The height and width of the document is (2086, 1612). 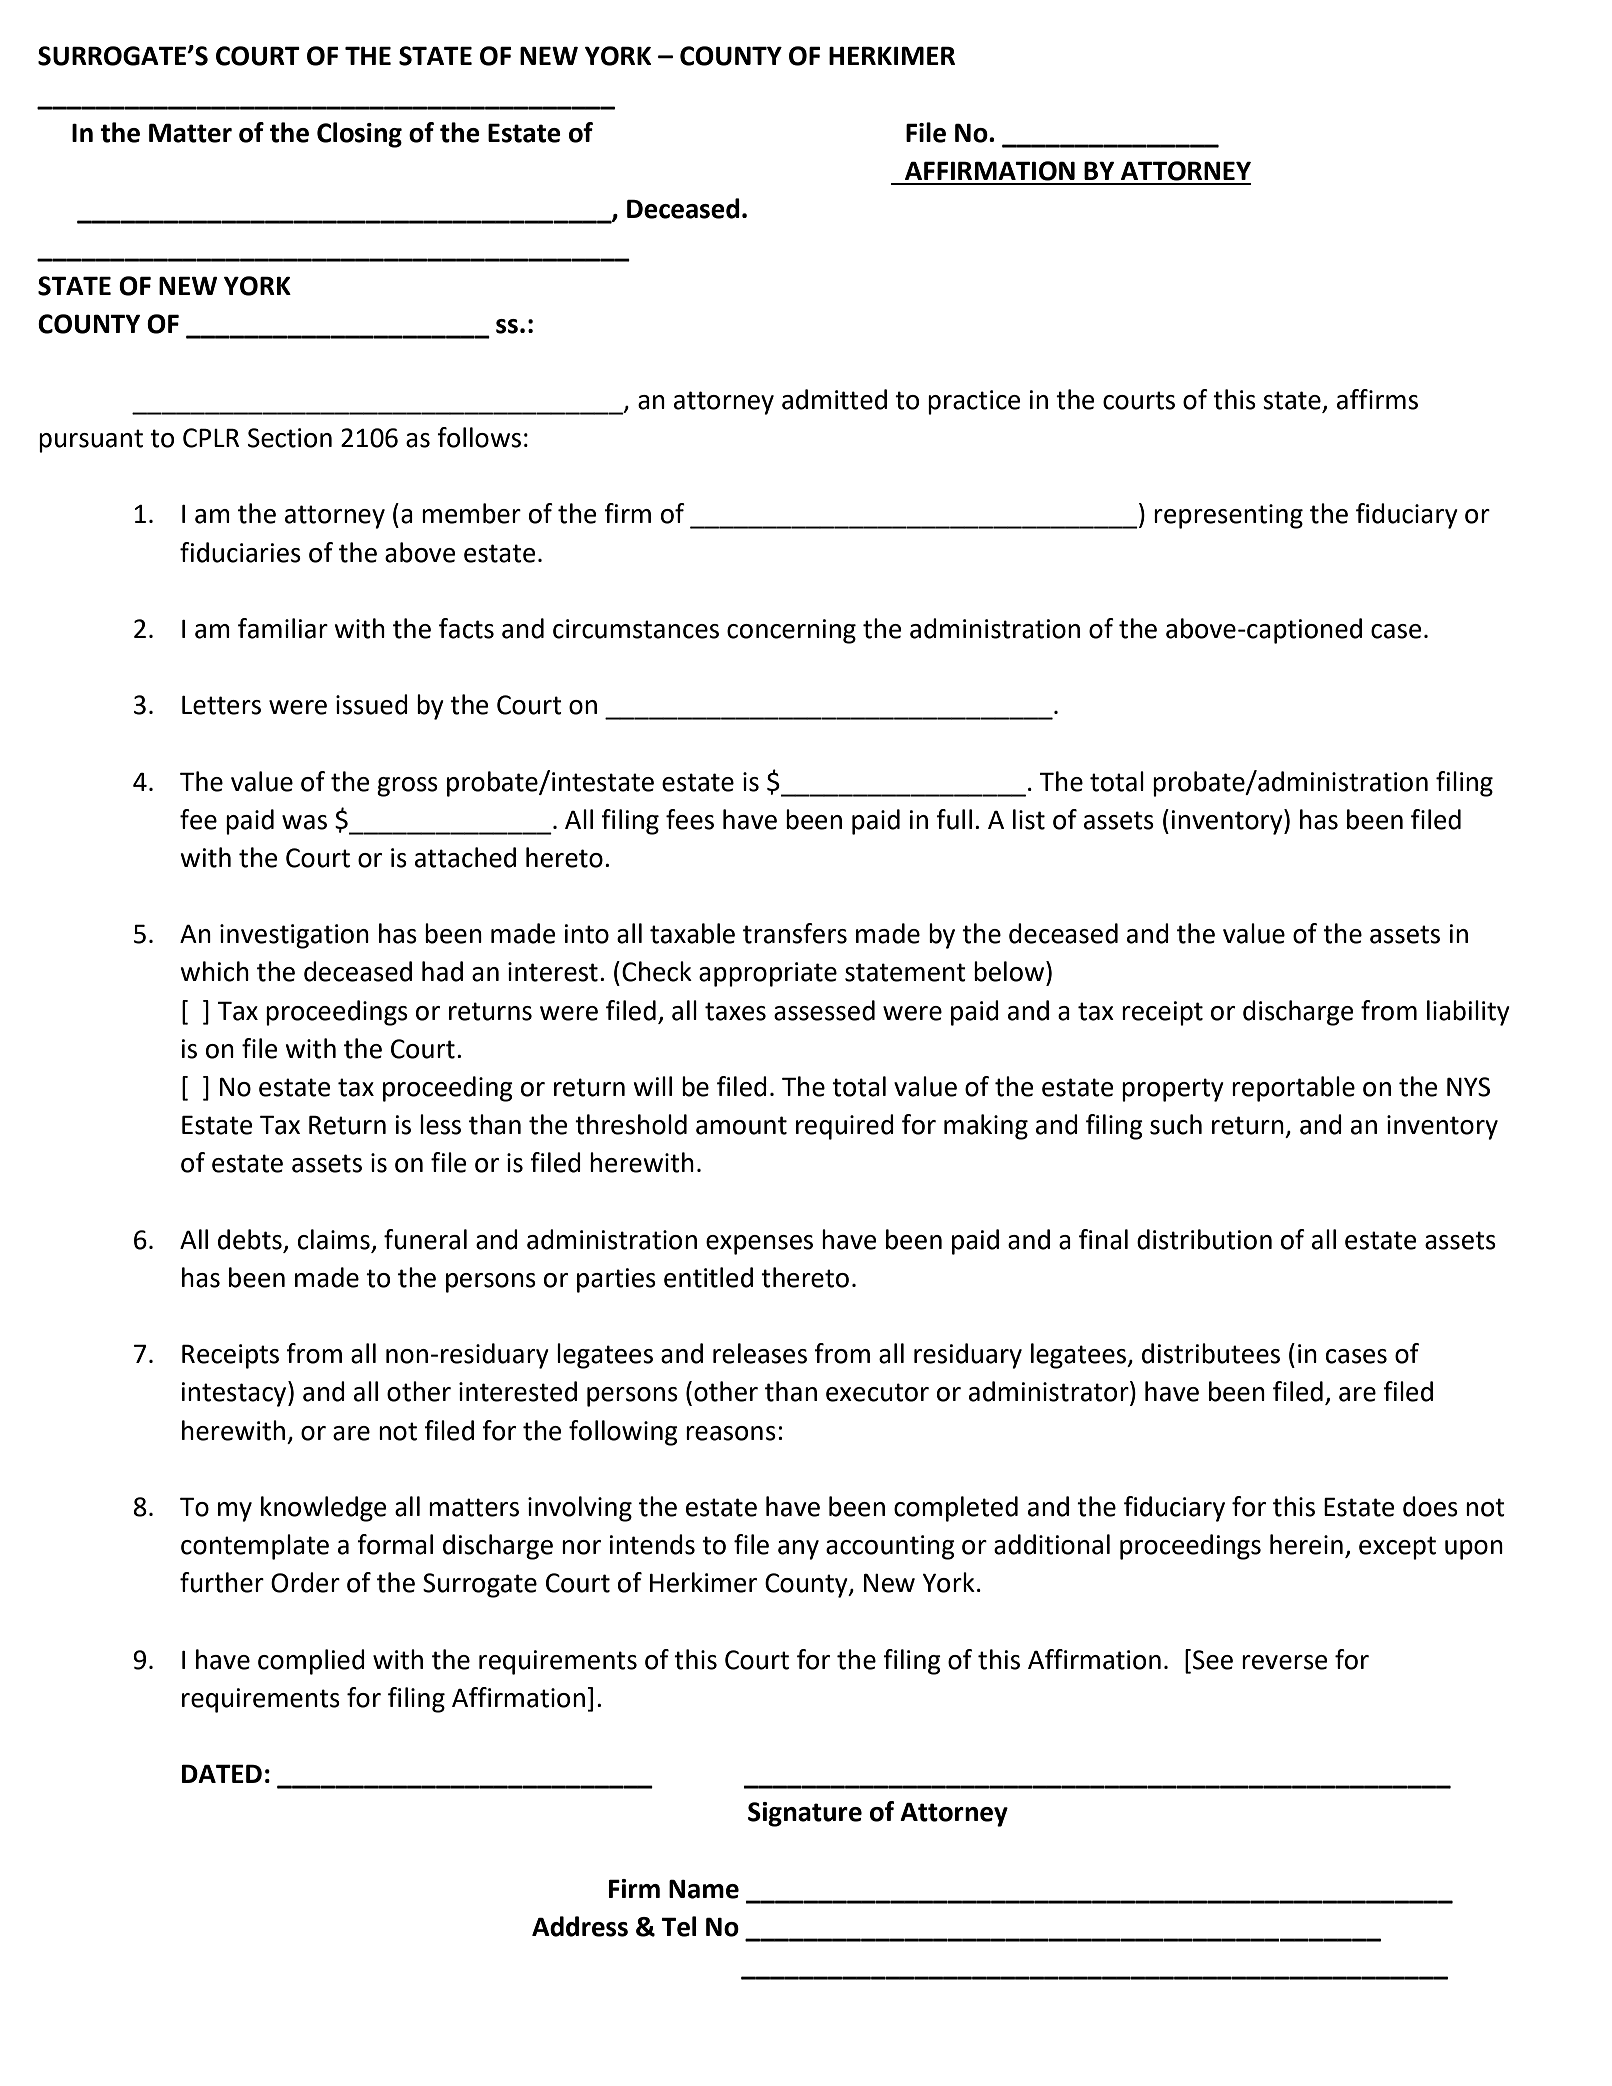 I want to click on representing, so click(x=1228, y=516).
